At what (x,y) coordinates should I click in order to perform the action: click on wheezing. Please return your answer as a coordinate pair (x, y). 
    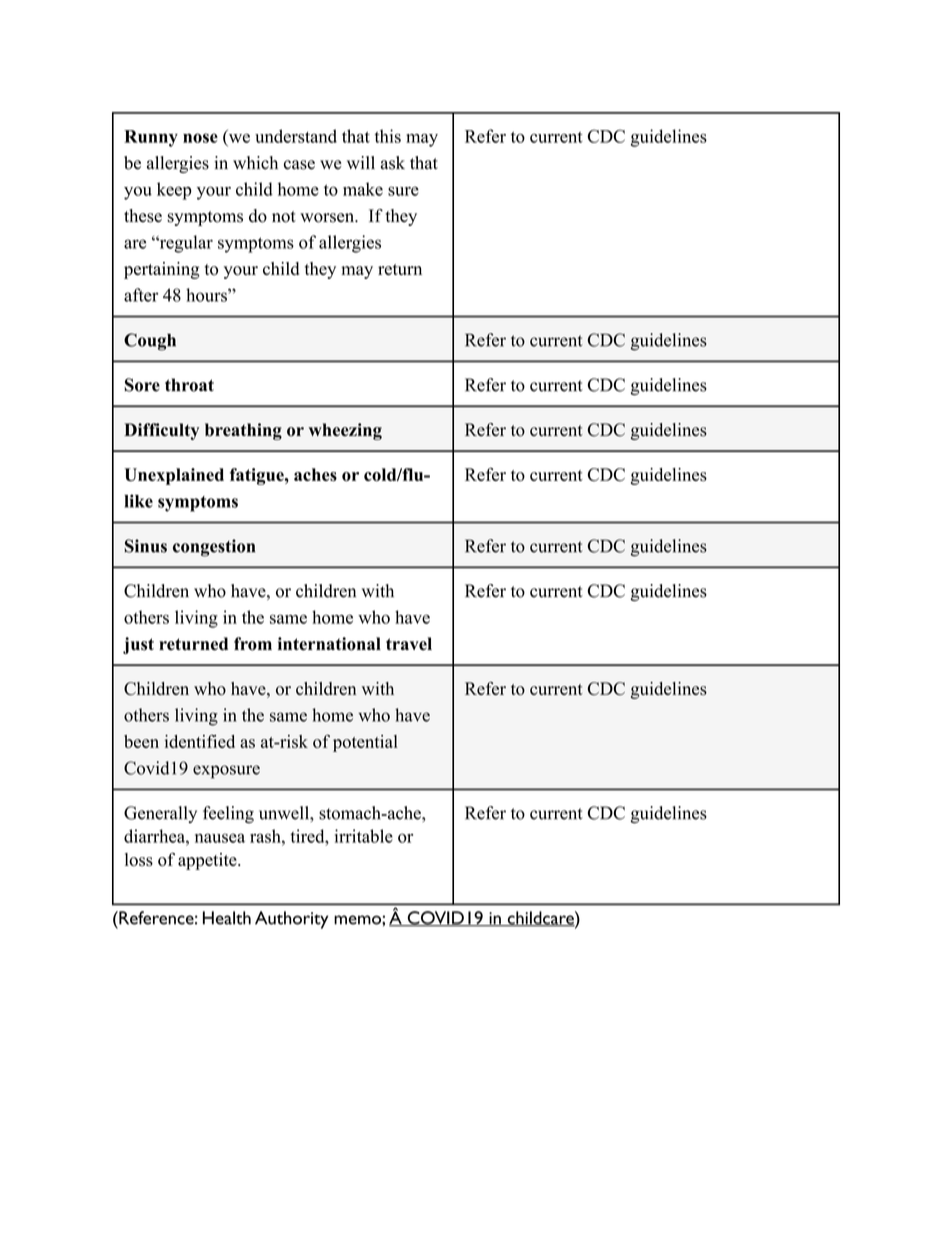
    Looking at the image, I should click on (345, 431).
